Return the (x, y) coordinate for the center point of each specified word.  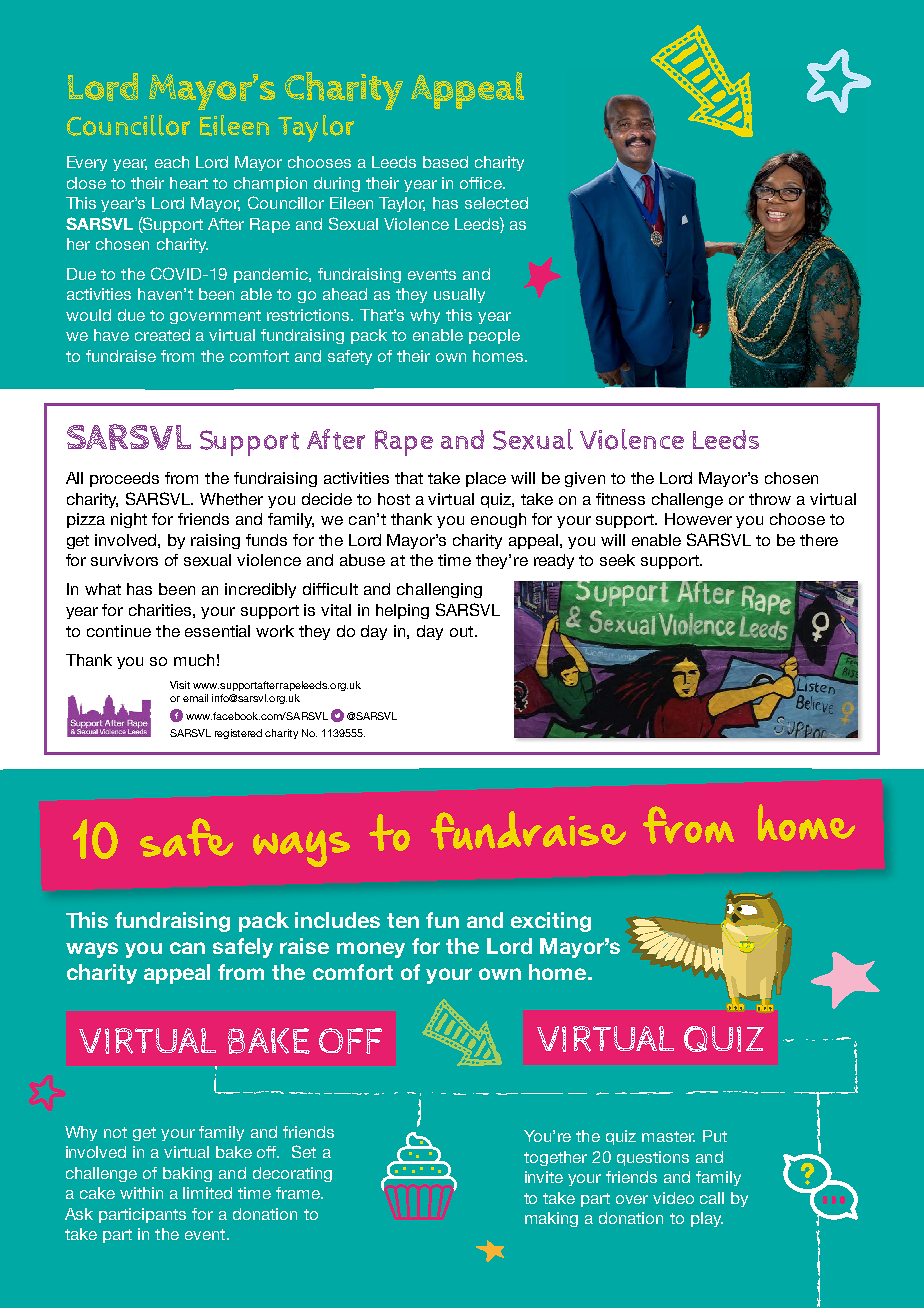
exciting (551, 922)
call (712, 1198)
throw (770, 499)
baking (187, 1174)
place (486, 479)
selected (496, 203)
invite (544, 1177)
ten (403, 920)
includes (337, 920)
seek (617, 560)
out (463, 631)
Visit (180, 685)
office (482, 183)
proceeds (124, 479)
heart (189, 183)
